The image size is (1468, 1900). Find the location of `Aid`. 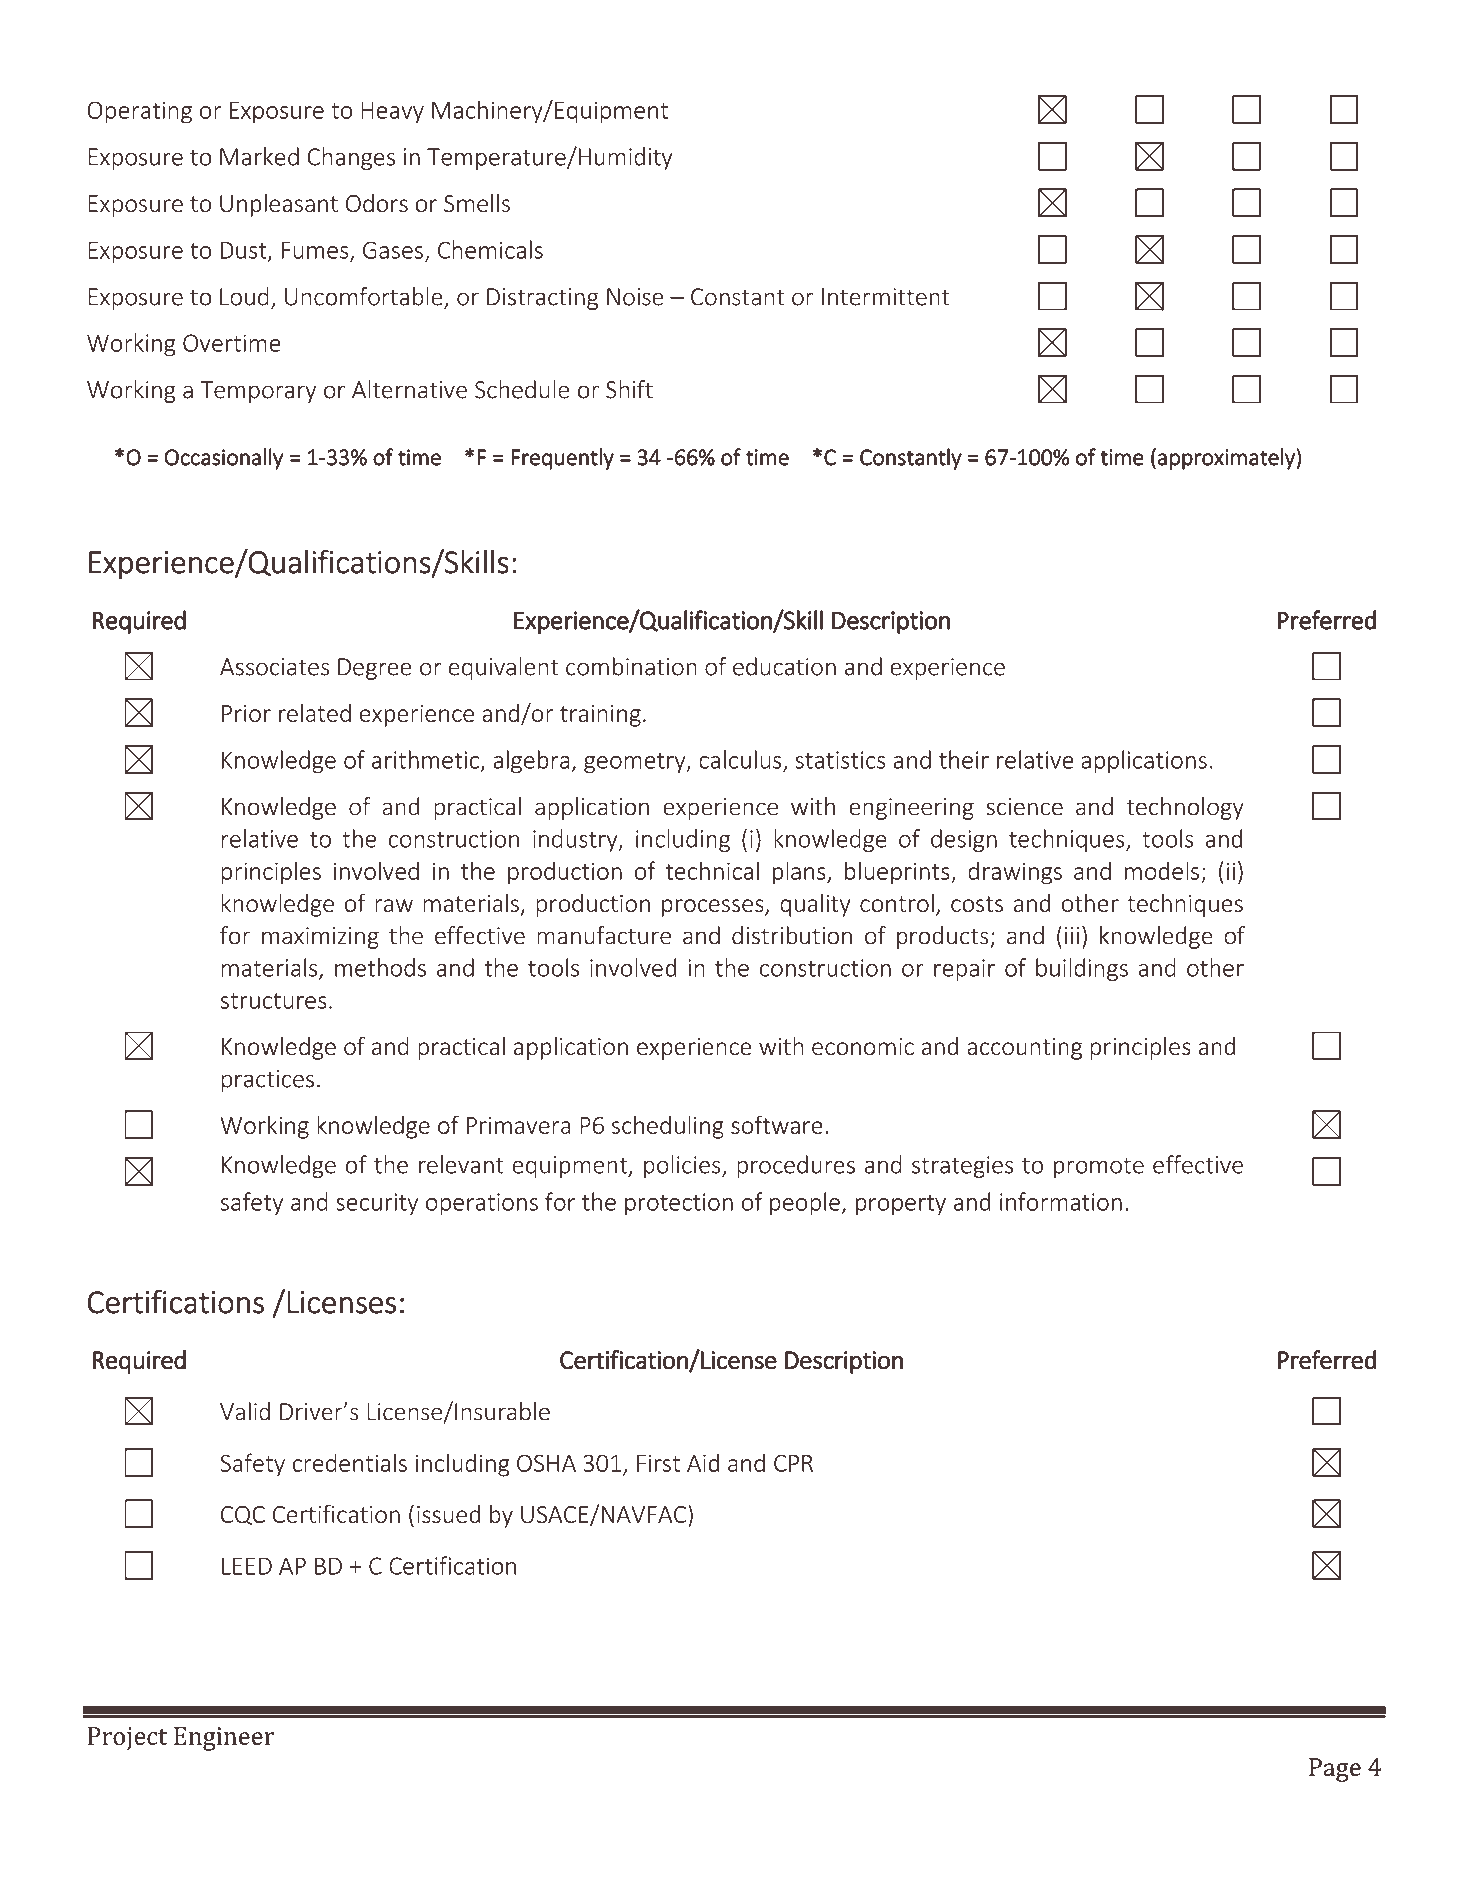

Aid is located at coordinates (703, 1462).
